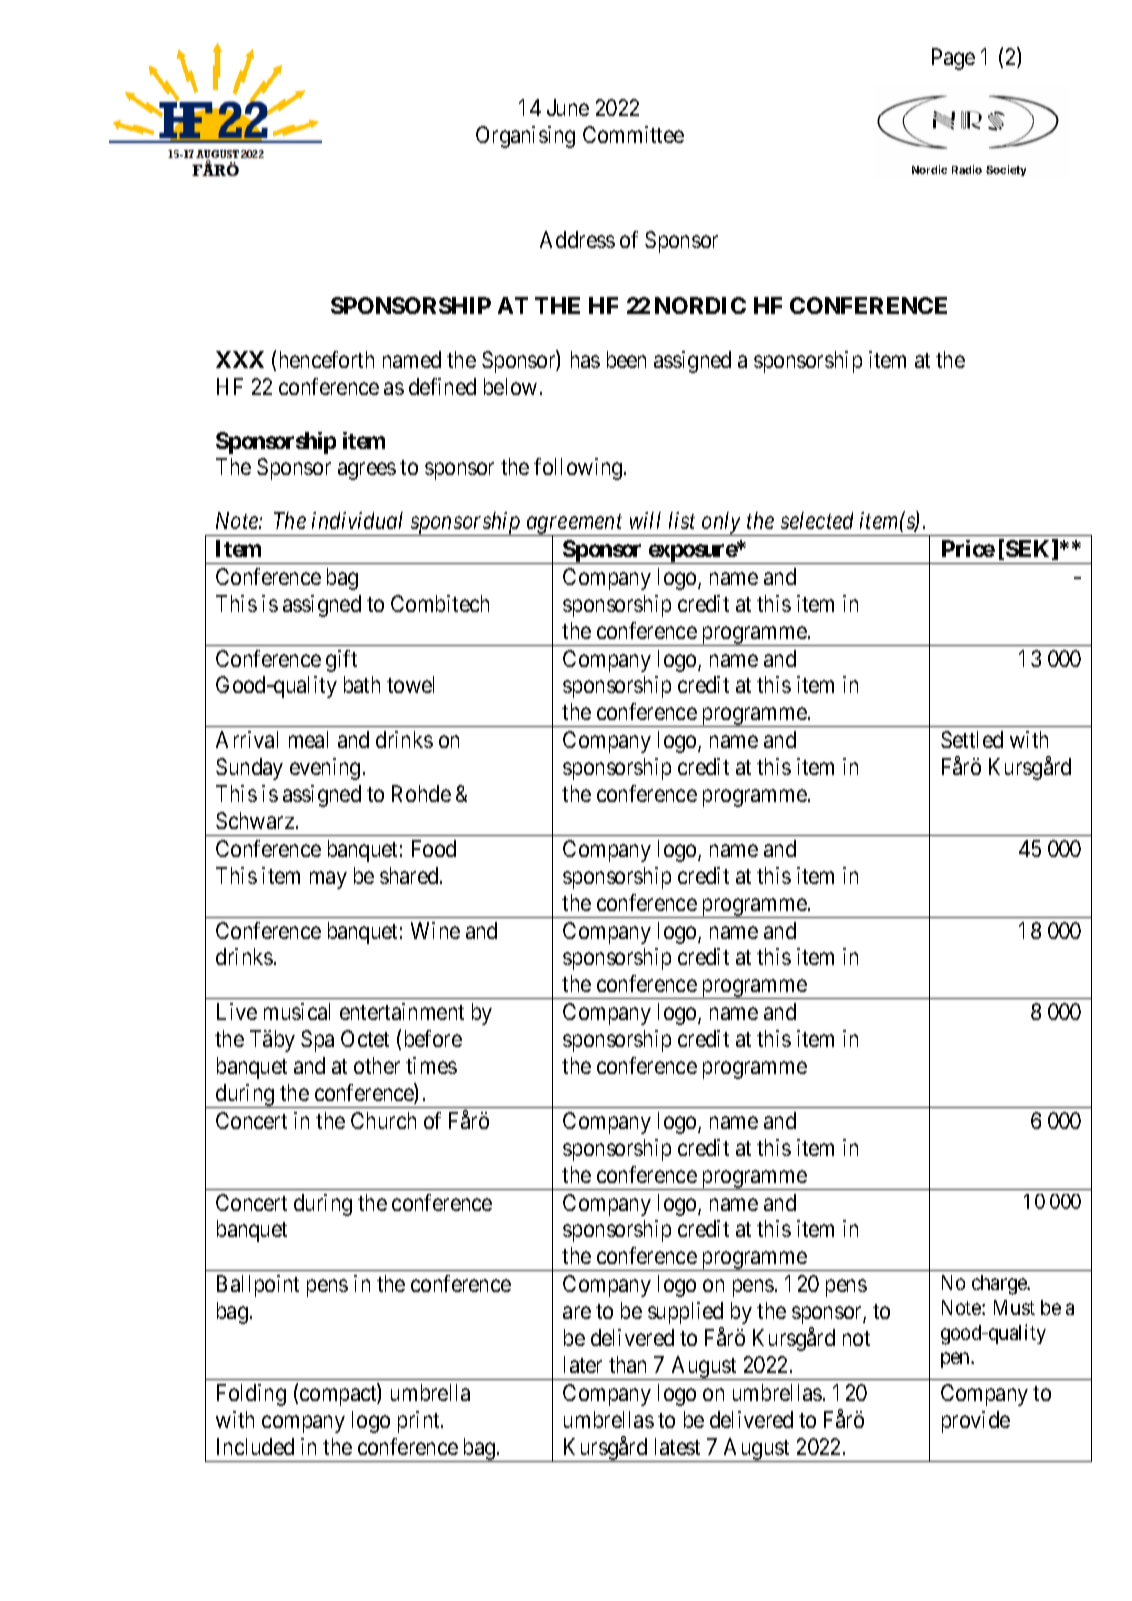 This screenshot has height=1601, width=1132. I want to click on Settled, so click(972, 739).
